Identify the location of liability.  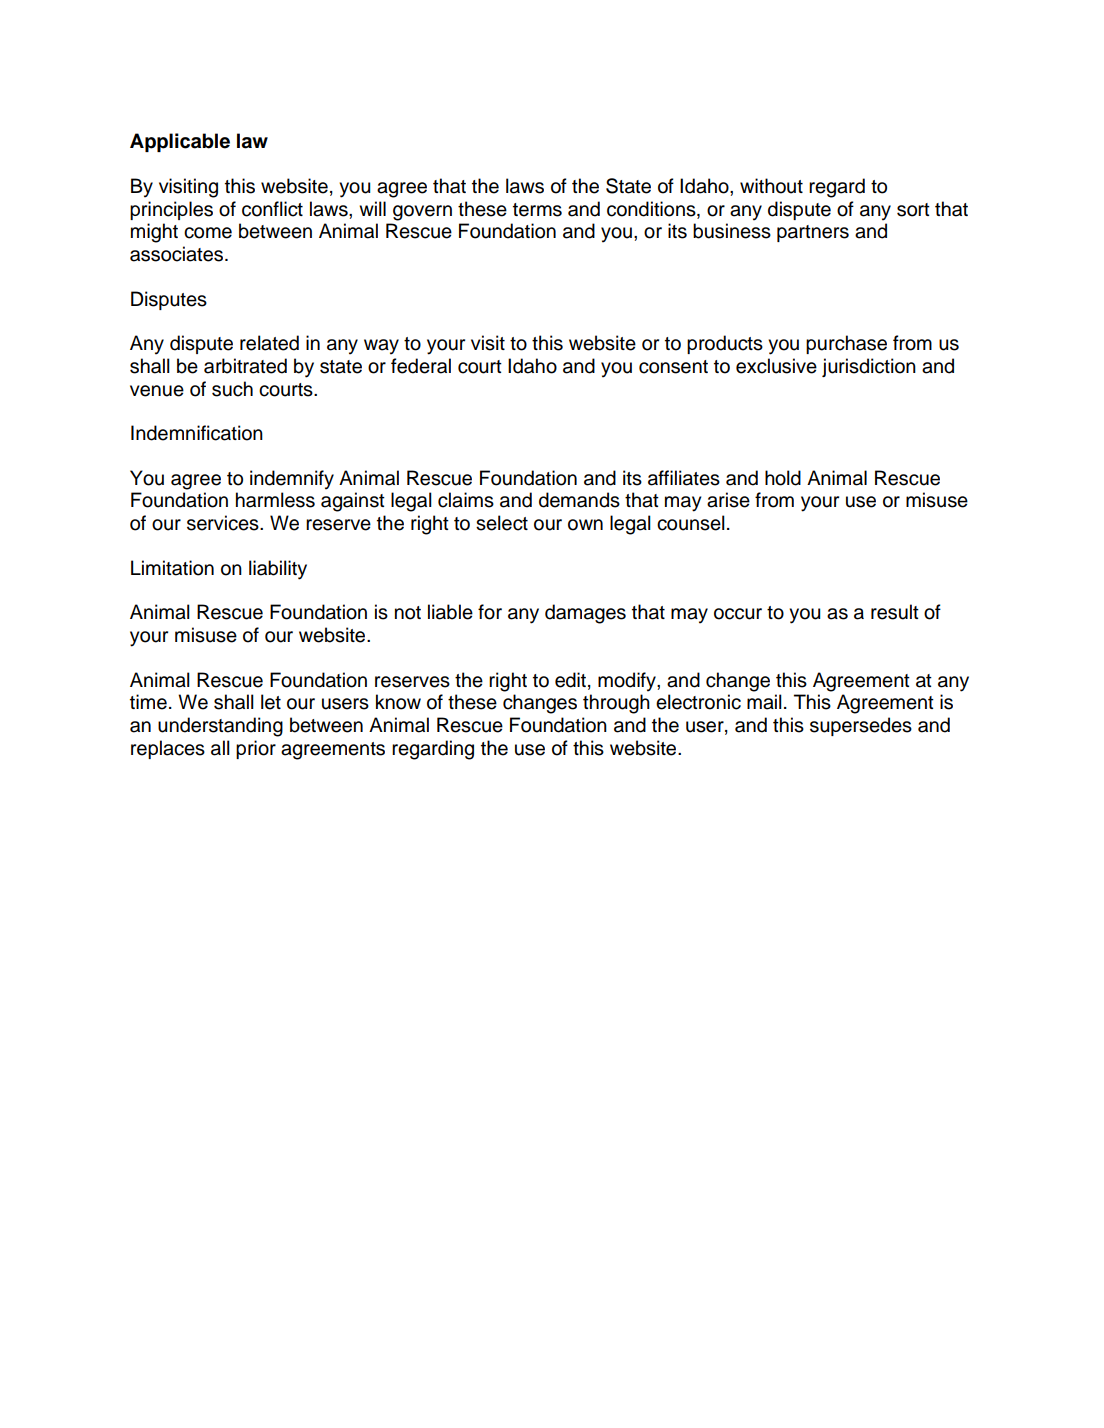
(278, 570).
